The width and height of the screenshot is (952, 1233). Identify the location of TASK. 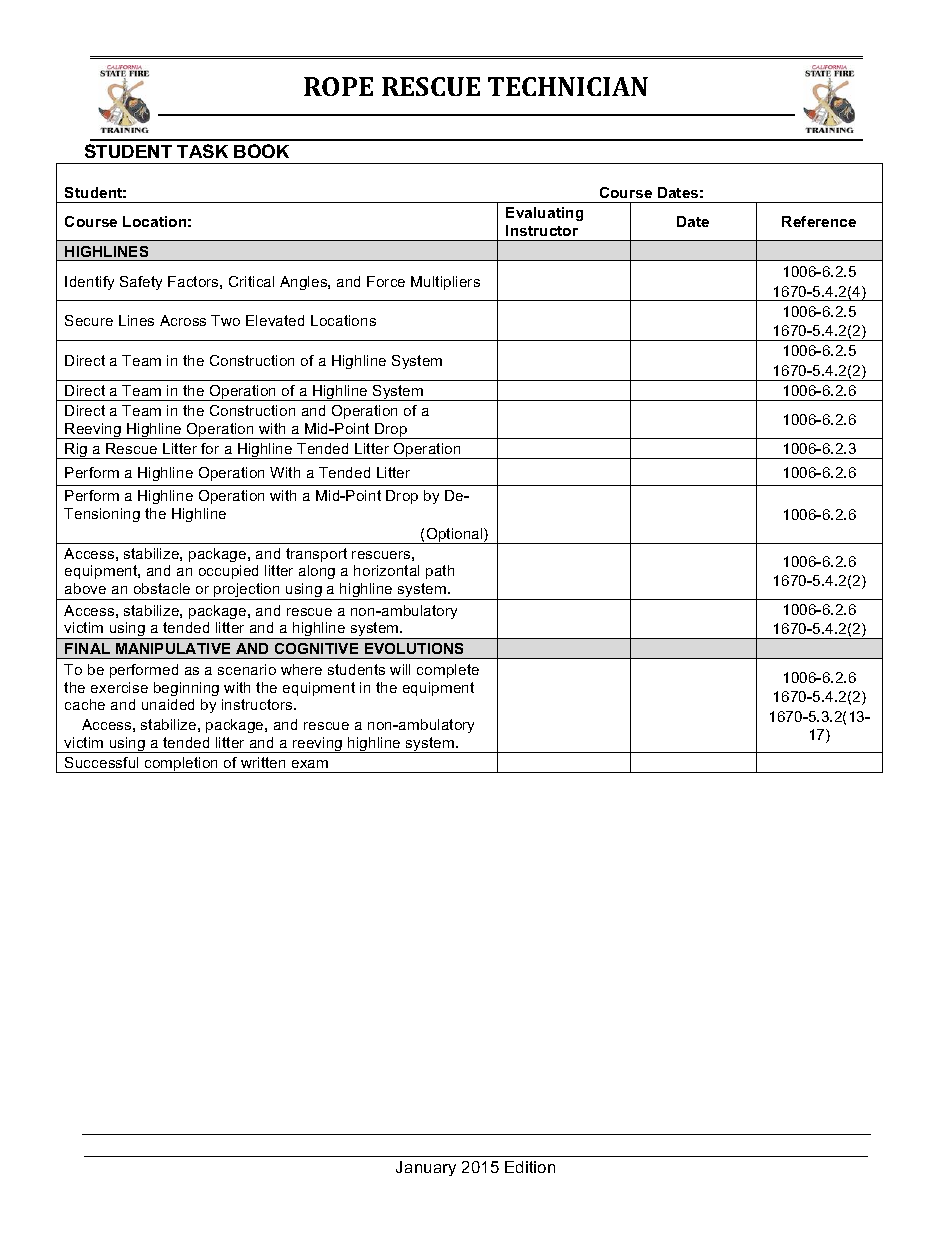
(202, 151).
